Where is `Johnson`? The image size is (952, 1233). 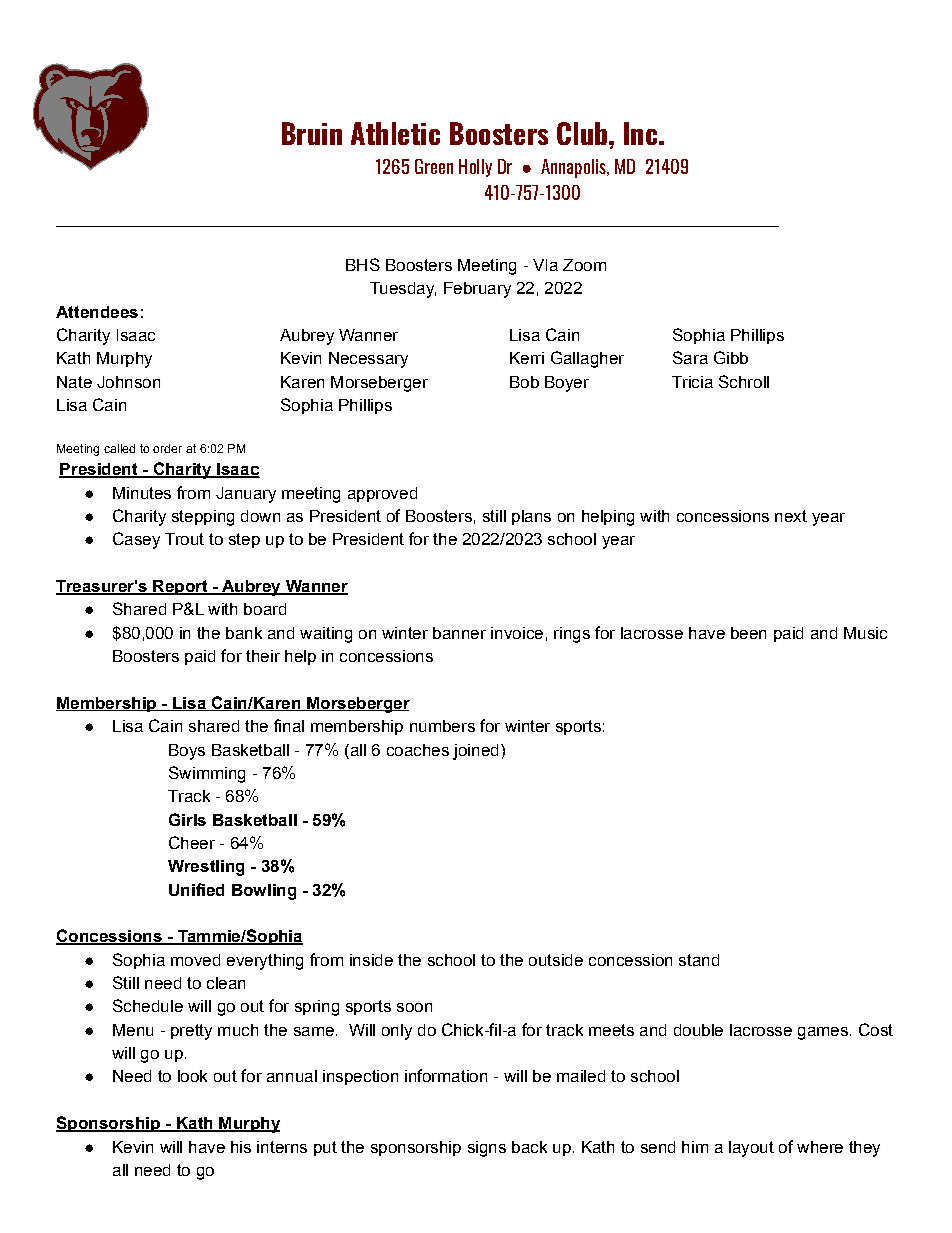
Johnson is located at coordinates (128, 382).
